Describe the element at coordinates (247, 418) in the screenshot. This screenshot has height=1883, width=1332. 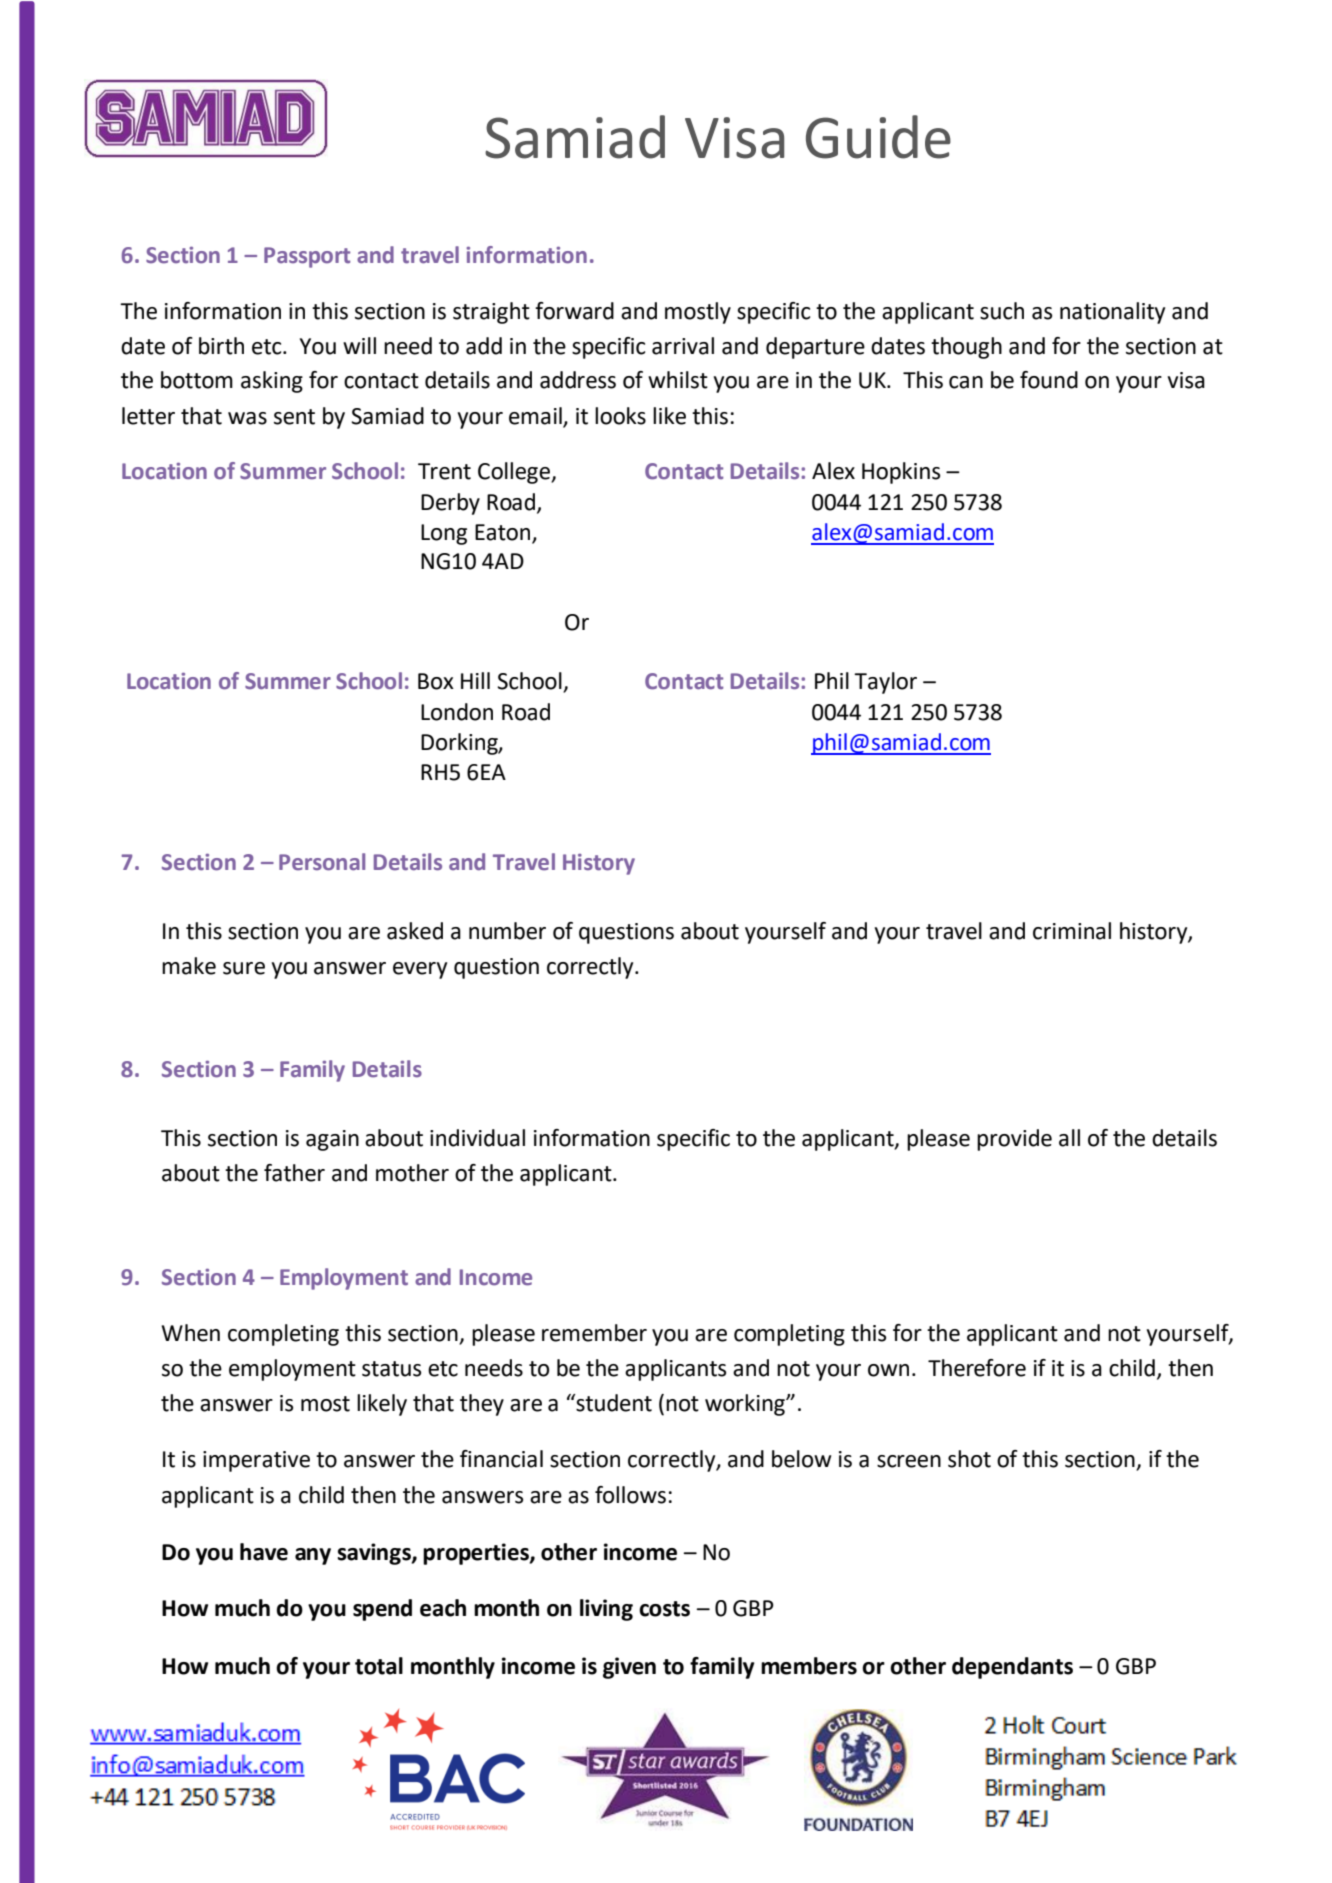
I see `was` at that location.
